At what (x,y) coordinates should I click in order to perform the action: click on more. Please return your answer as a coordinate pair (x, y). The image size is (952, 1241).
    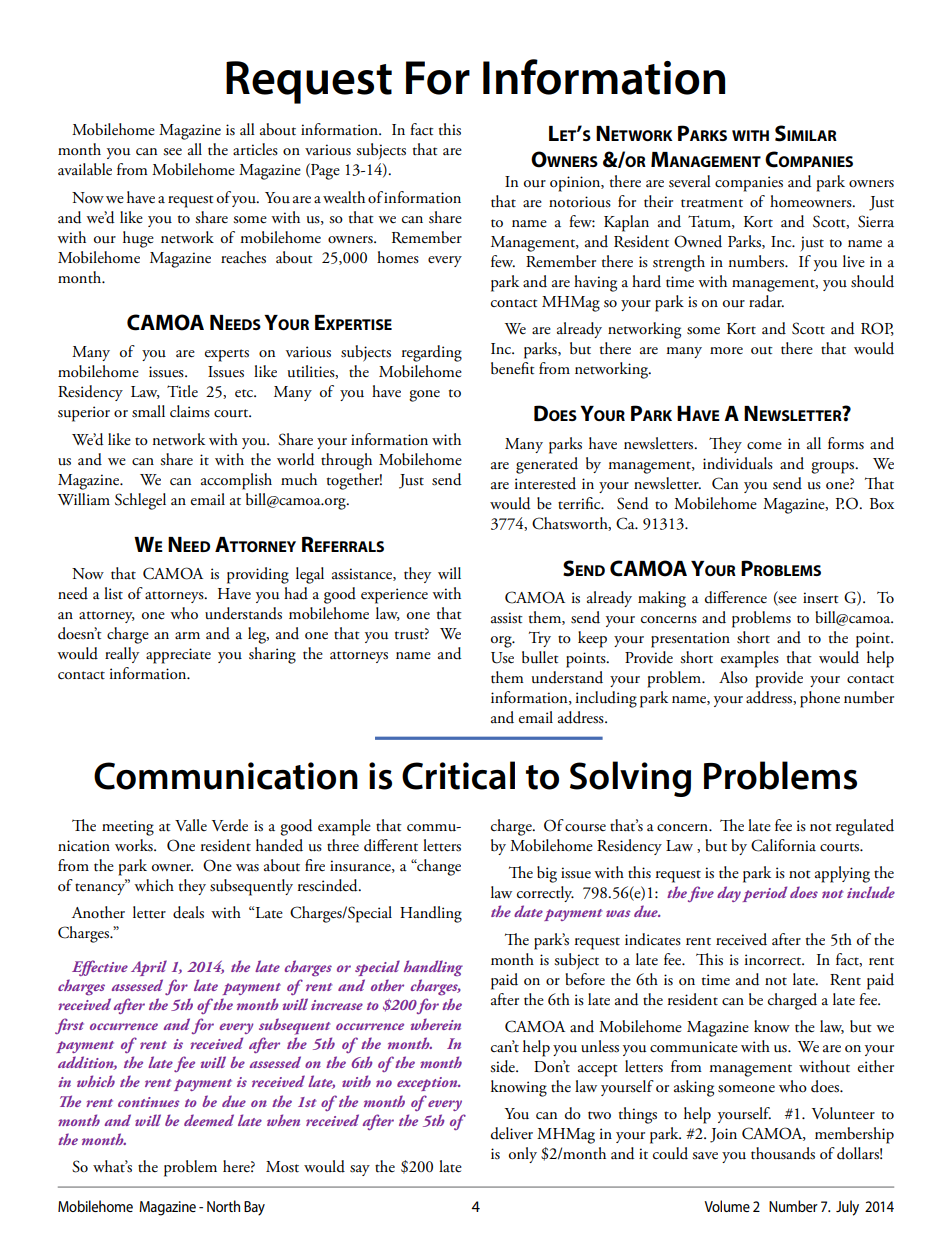
    Looking at the image, I should click on (726, 351).
